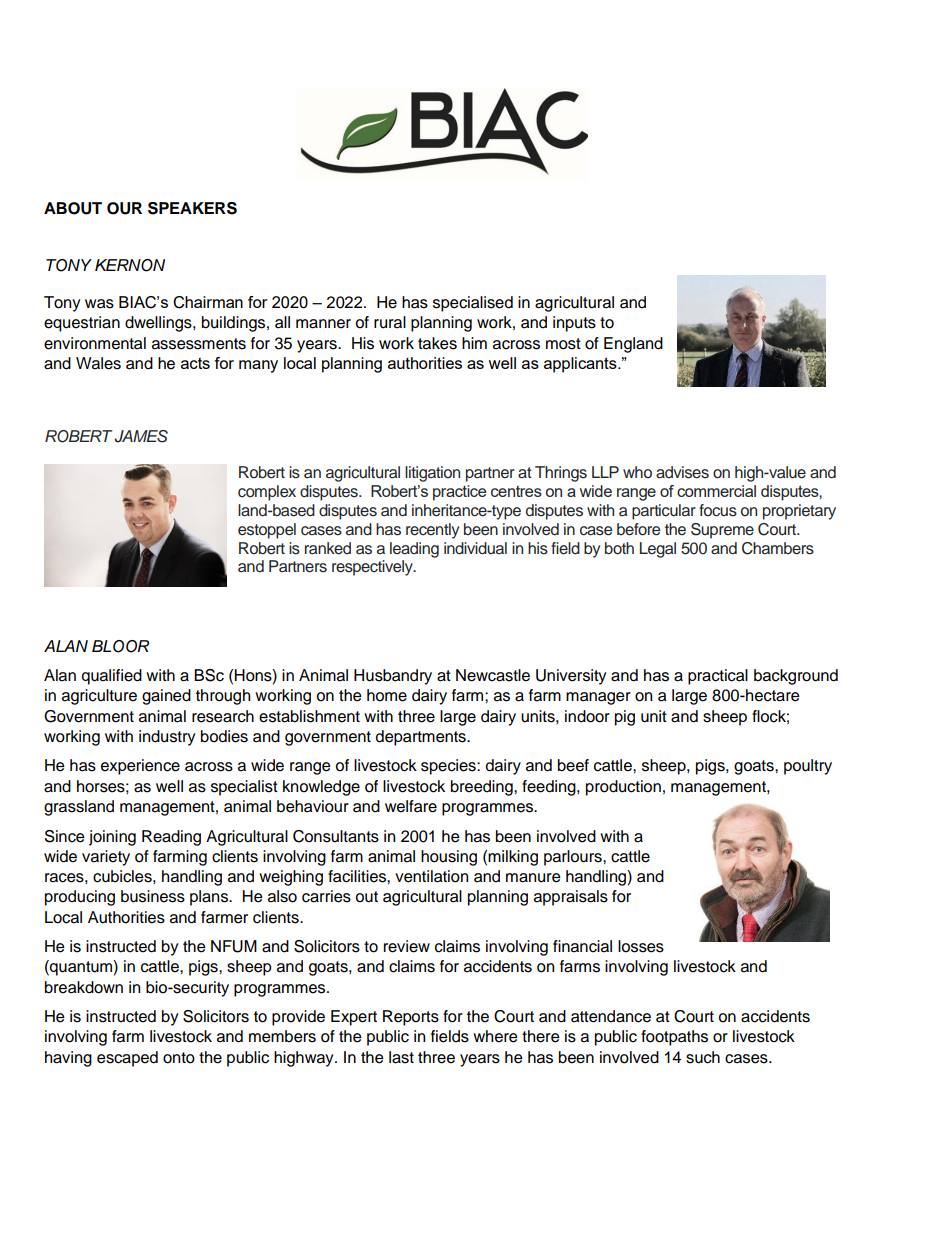  Describe the element at coordinates (179, 1058) in the screenshot. I see `onto` at that location.
